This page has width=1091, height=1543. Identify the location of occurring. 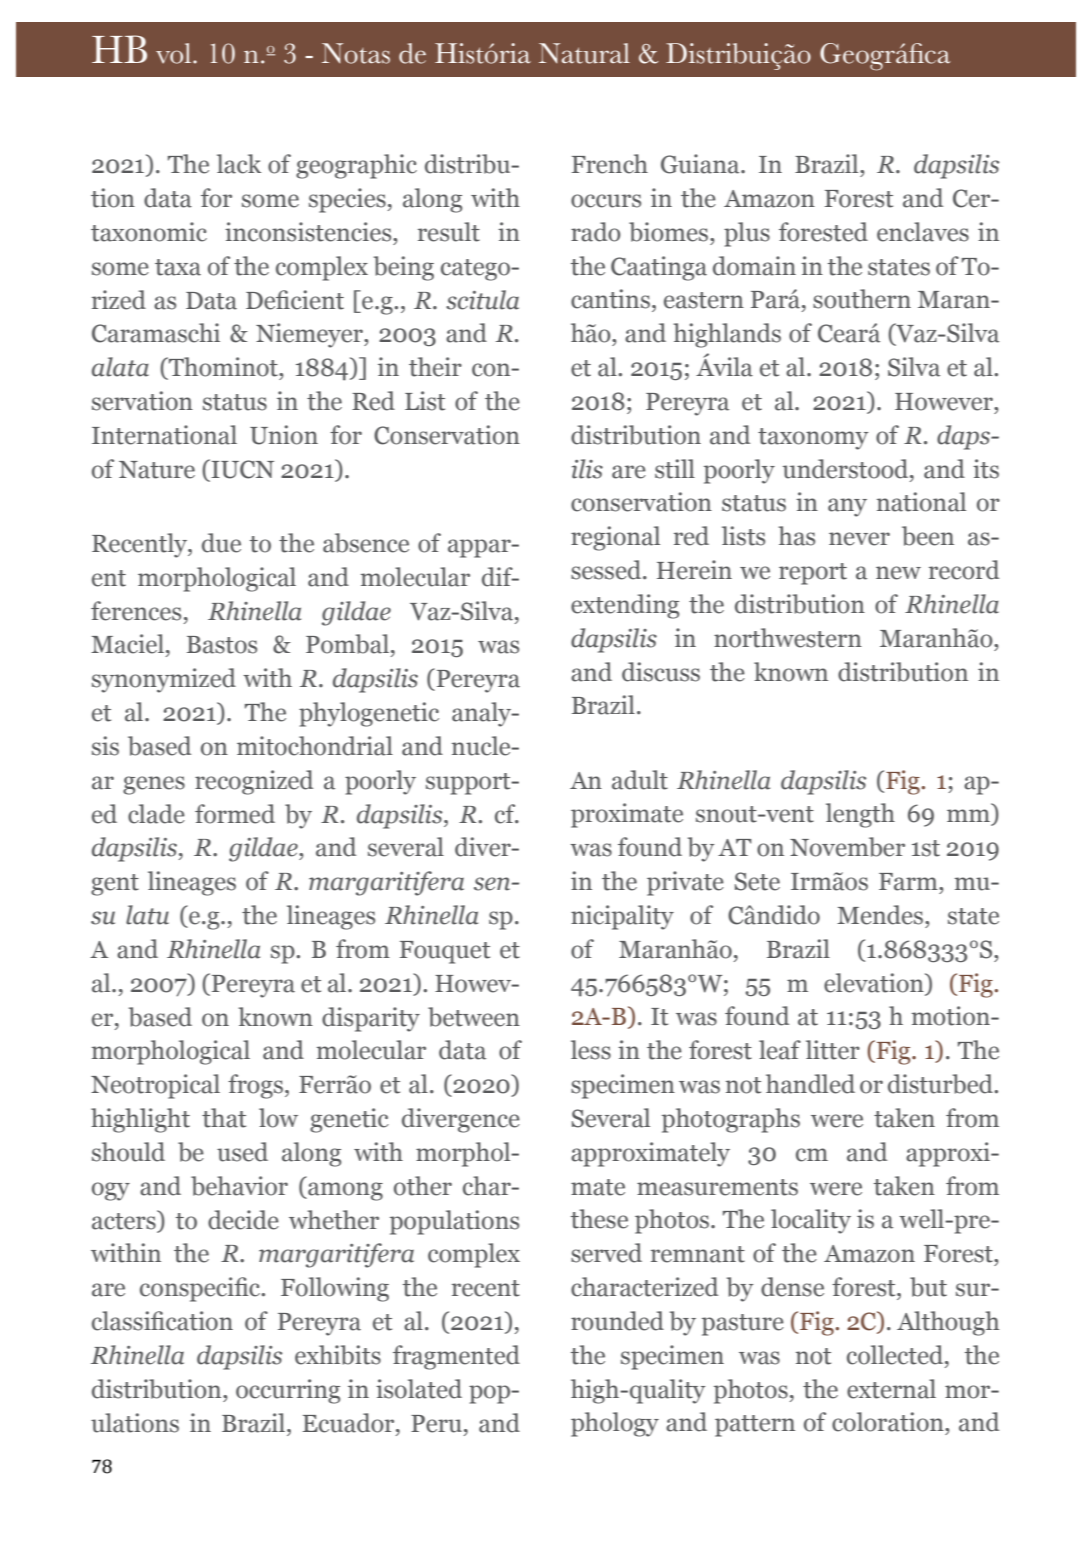
(288, 1391).
